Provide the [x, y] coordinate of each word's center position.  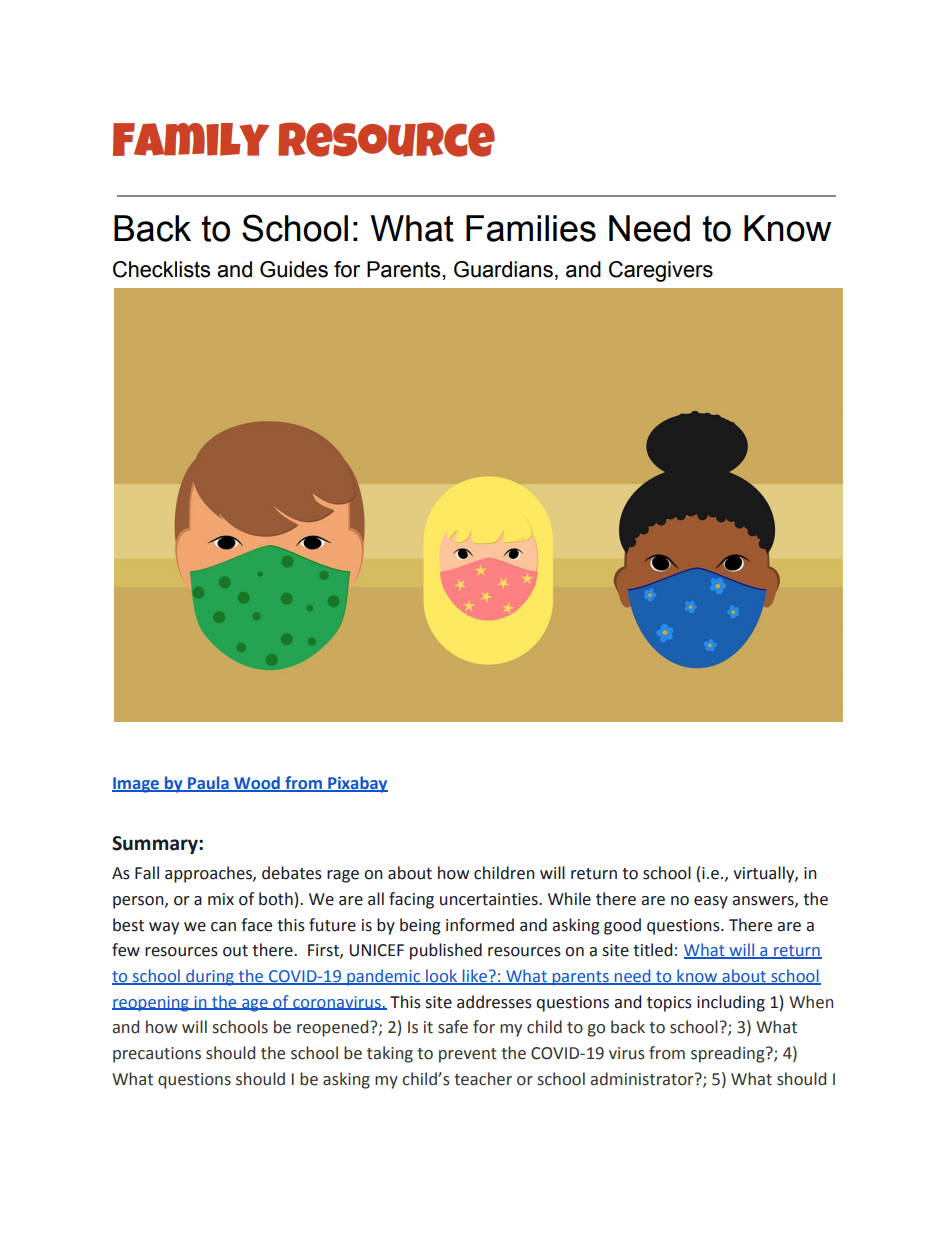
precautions [157, 1055]
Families [531, 228]
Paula [208, 784]
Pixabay [357, 784]
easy [711, 902]
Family [191, 139]
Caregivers [661, 271]
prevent [468, 1055]
